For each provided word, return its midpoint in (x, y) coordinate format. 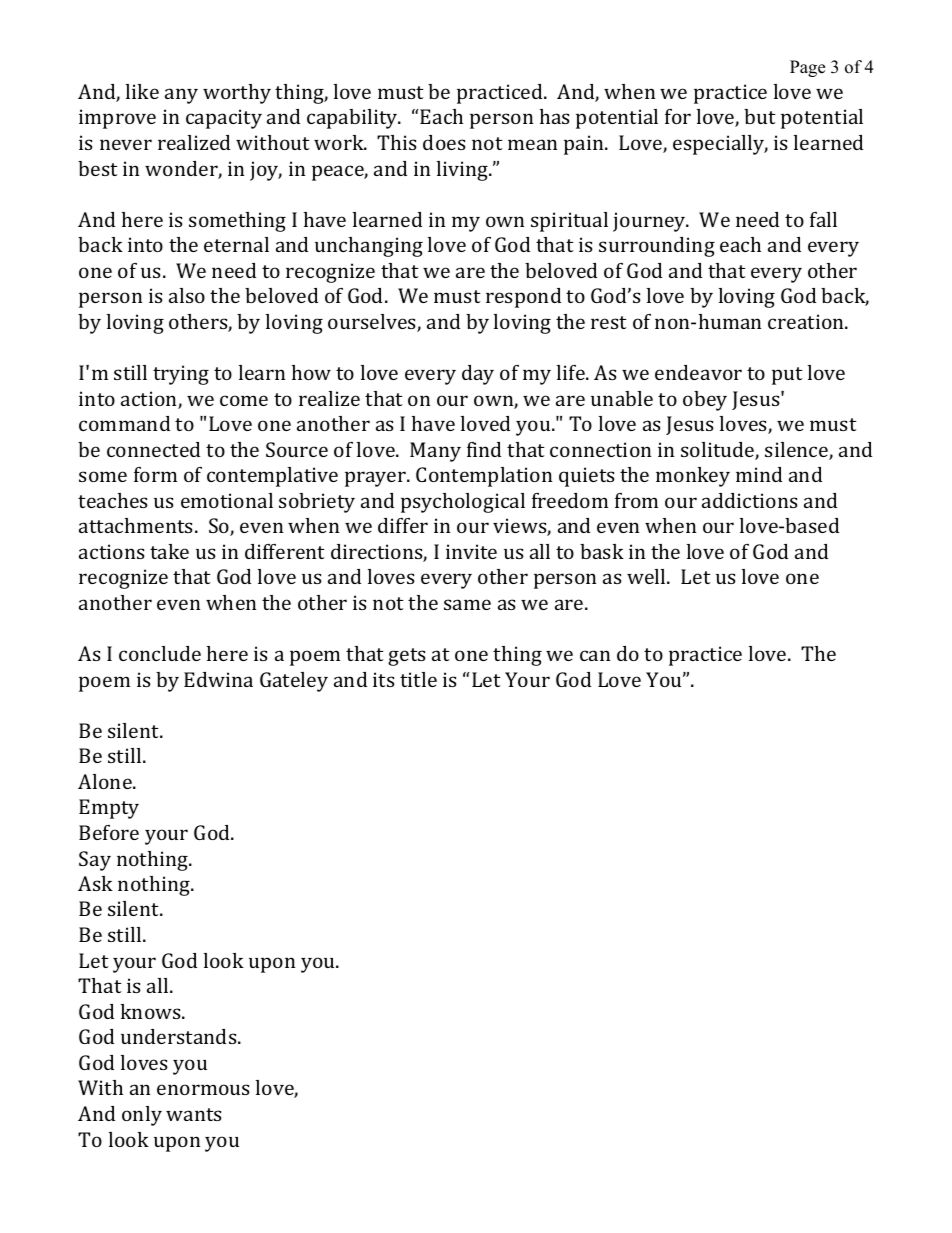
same (467, 604)
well (647, 576)
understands (180, 1036)
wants (194, 1114)
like (142, 91)
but (760, 116)
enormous (203, 1089)
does (444, 142)
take (169, 551)
